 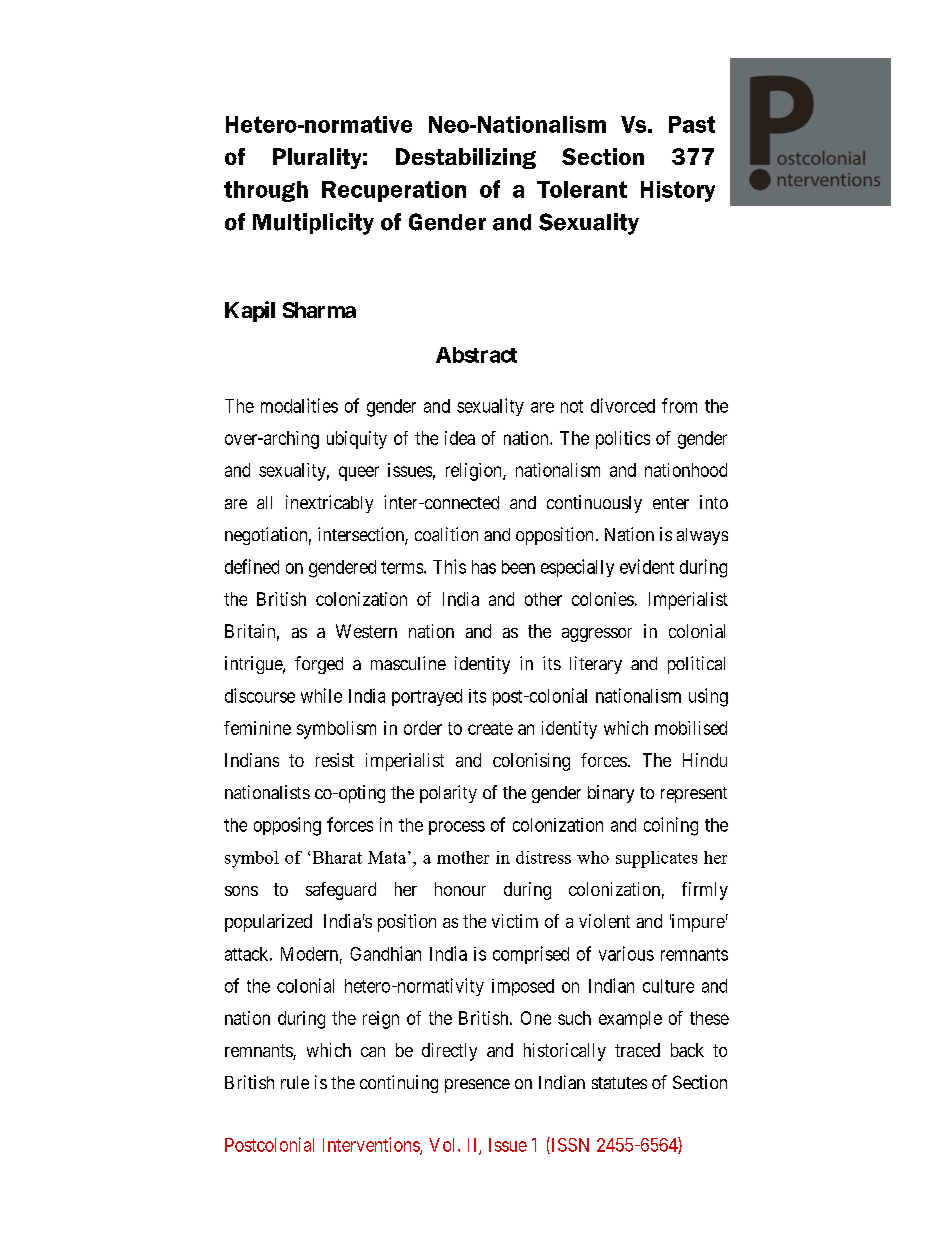 I want to click on forged, so click(x=319, y=665).
